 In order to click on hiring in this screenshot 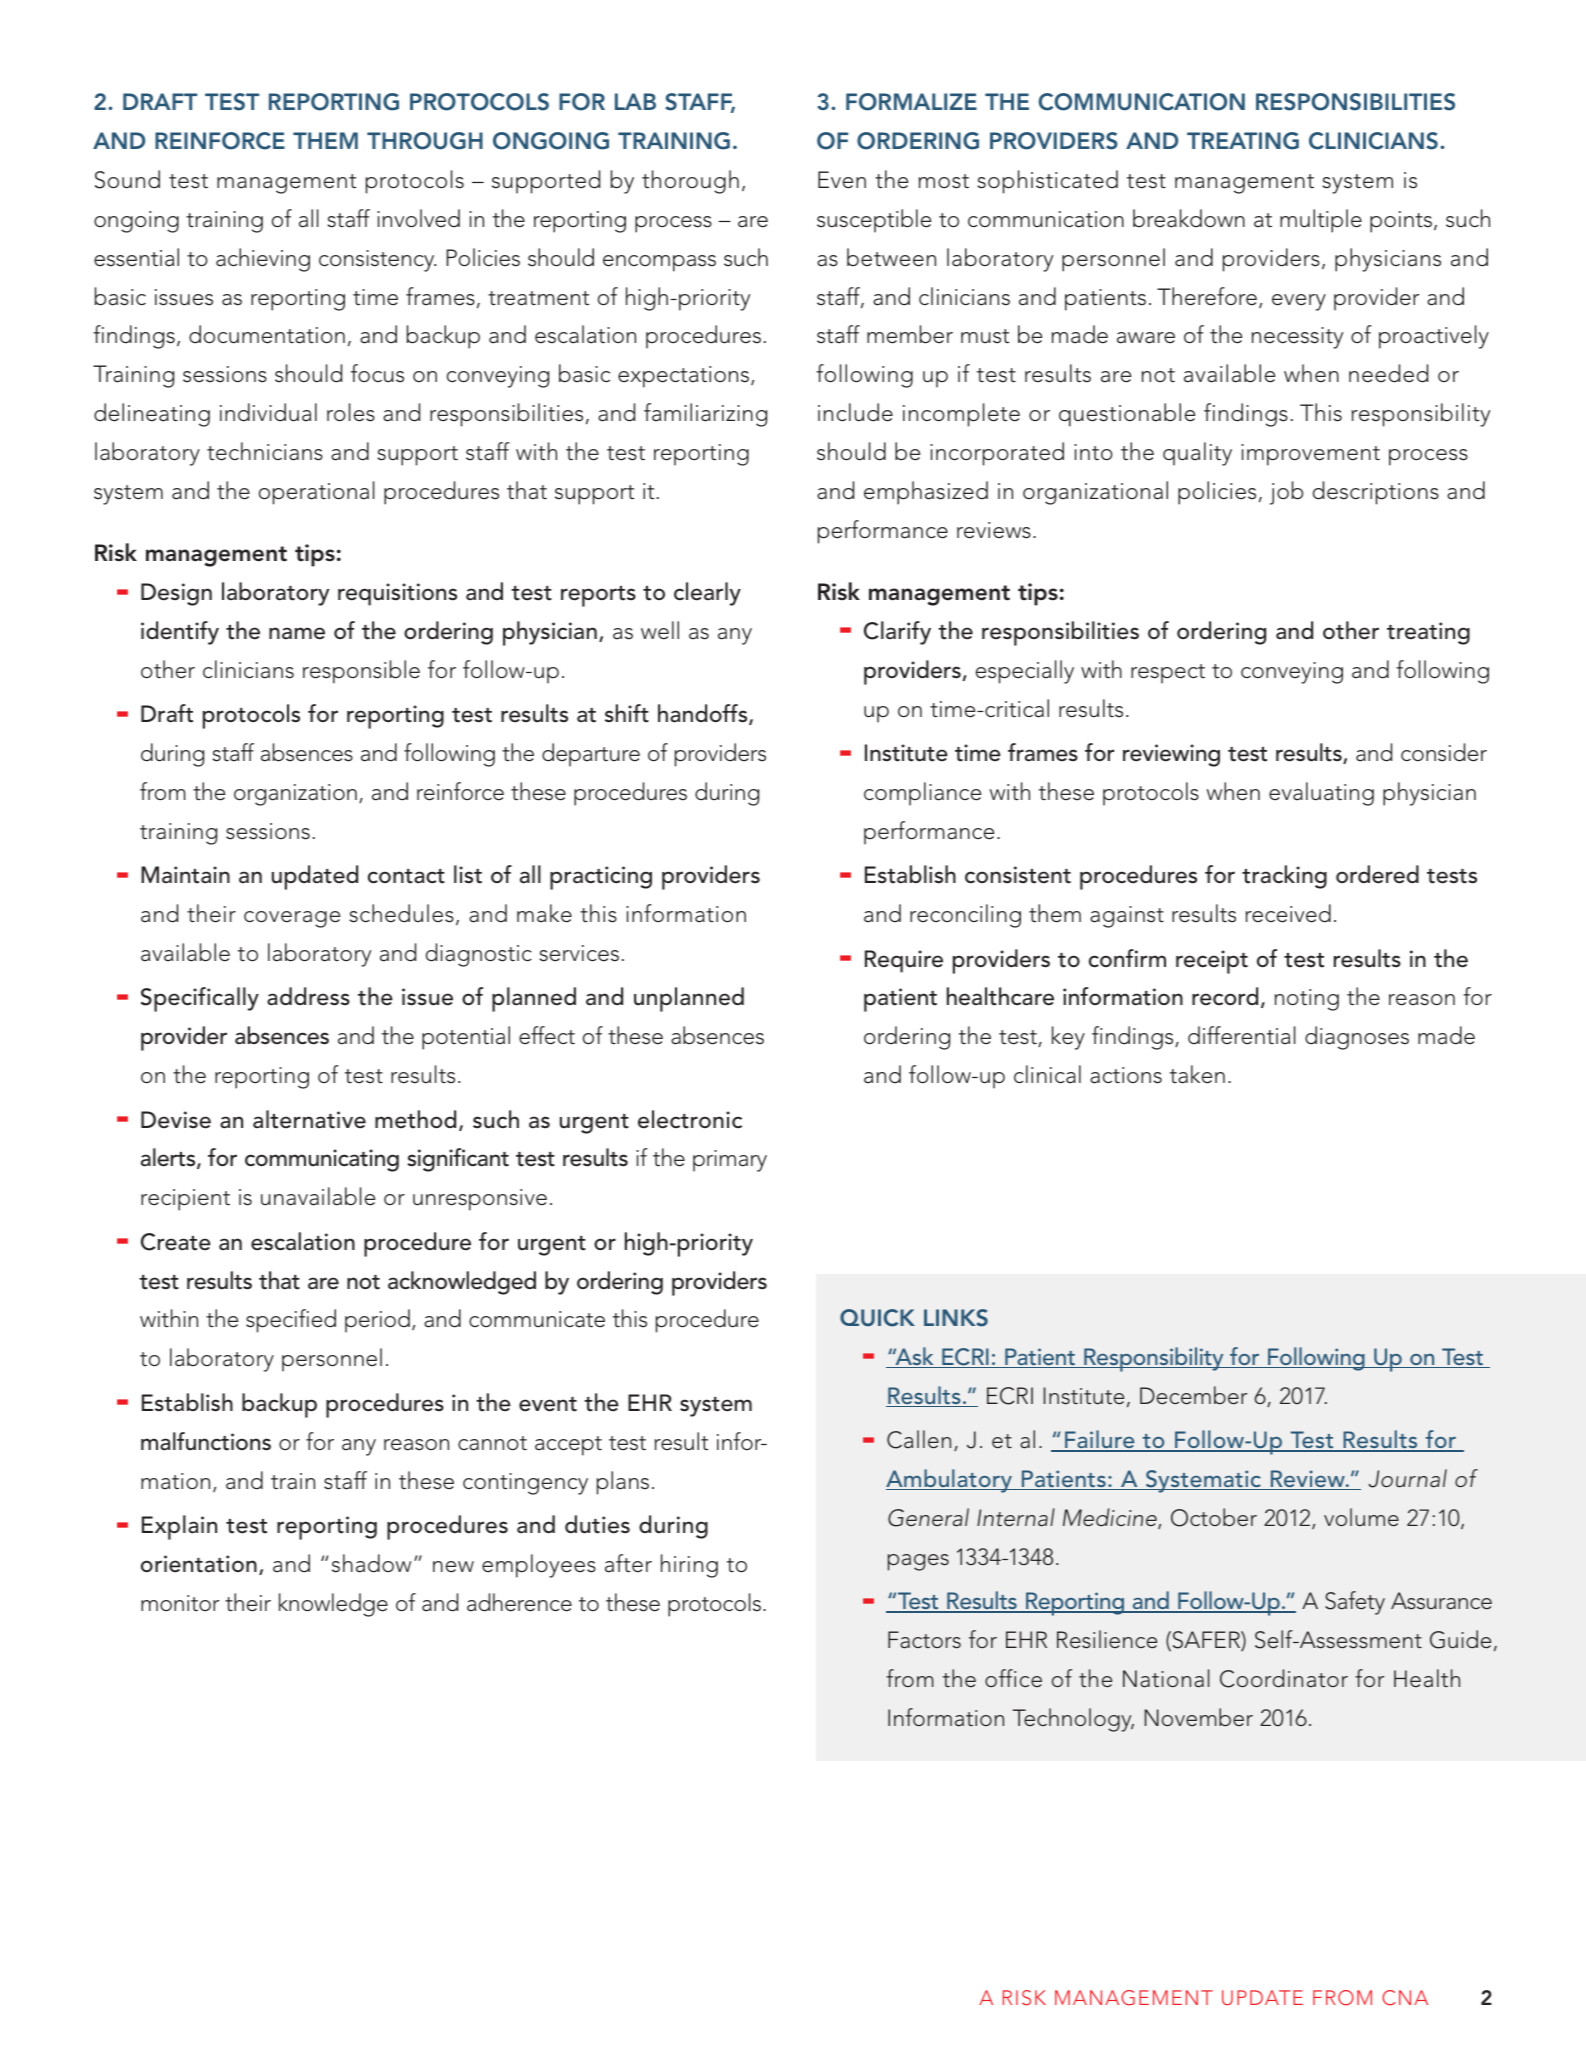, I will do `click(689, 1566)`.
